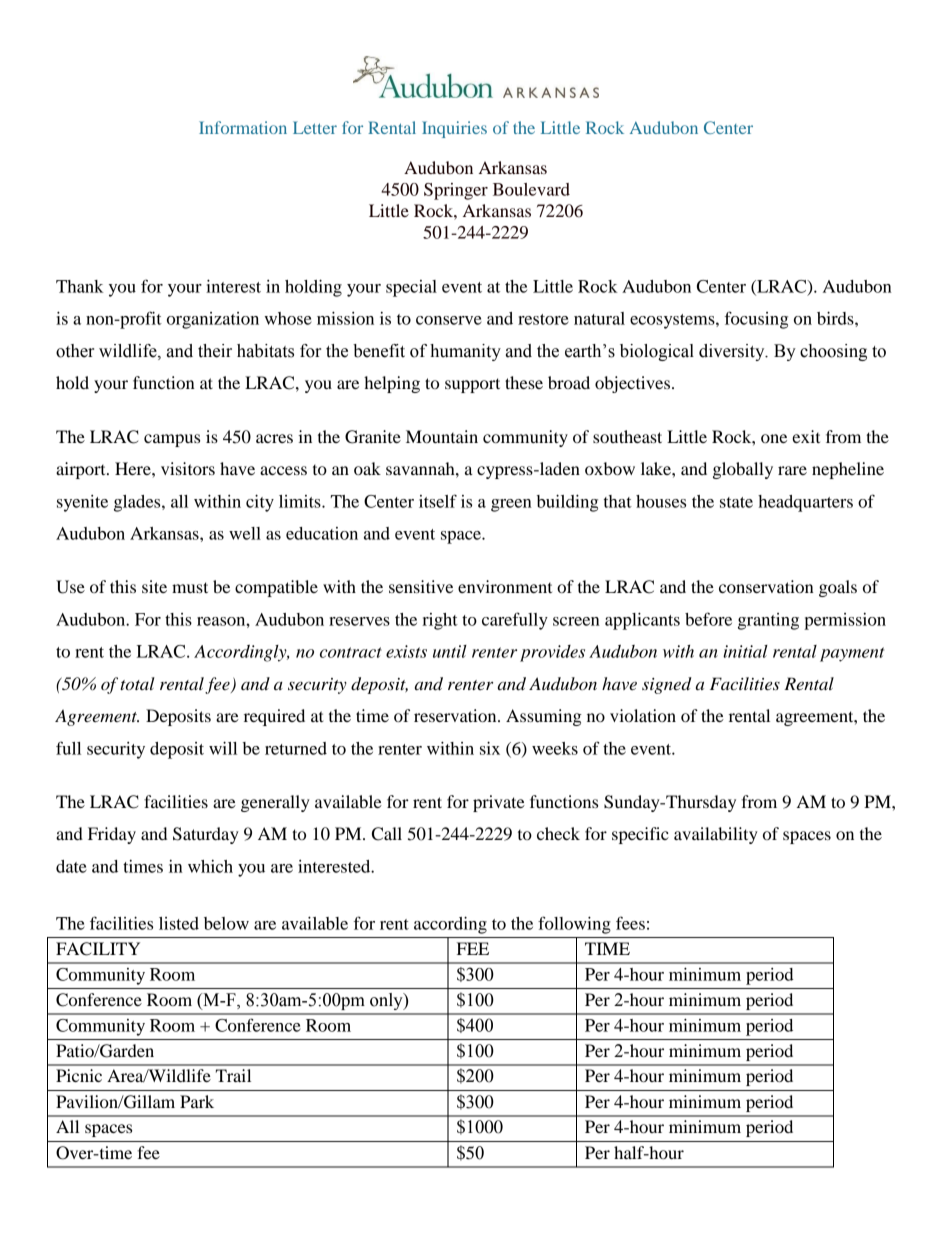 This screenshot has width=952, height=1233. I want to click on site, so click(154, 586).
